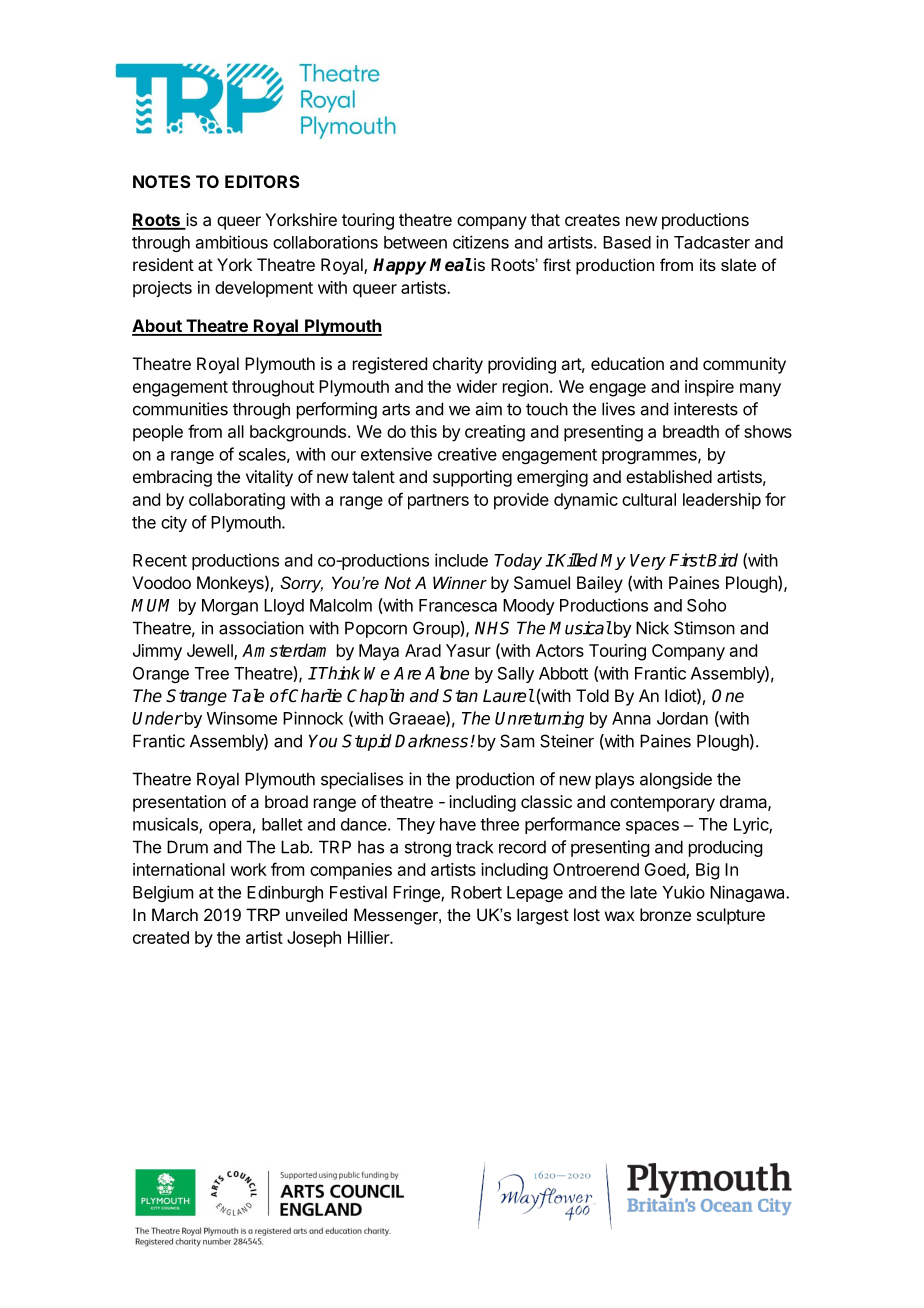 The width and height of the image is (924, 1308). I want to click on Recent, so click(160, 560).
